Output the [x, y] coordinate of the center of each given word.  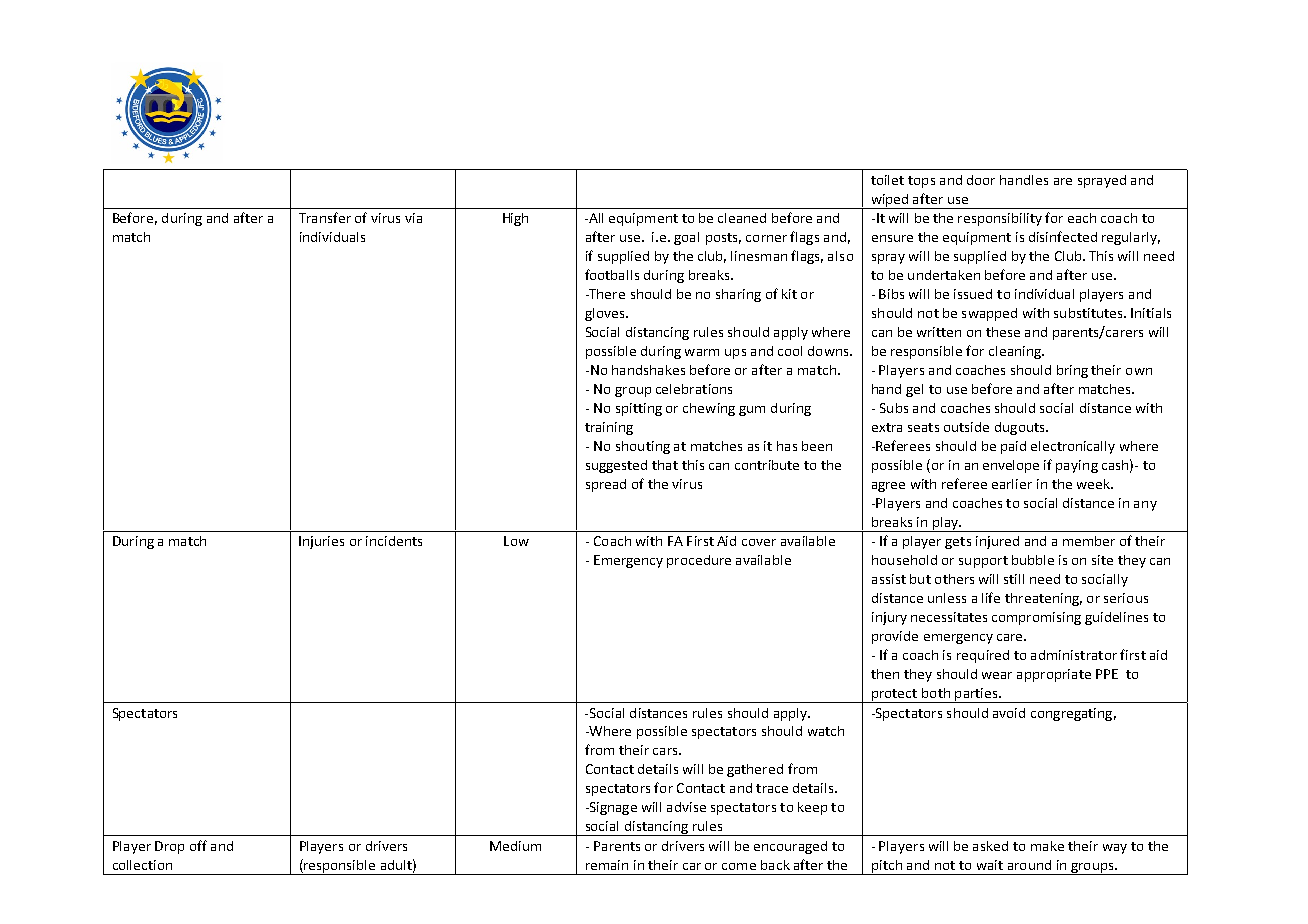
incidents [394, 541]
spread [606, 485]
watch [826, 731]
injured [997, 542]
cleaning [1016, 352]
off [198, 845]
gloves [606, 314]
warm [702, 352]
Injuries [321, 542]
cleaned [742, 218]
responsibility [1000, 219]
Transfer [325, 217]
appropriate [1054, 675]
